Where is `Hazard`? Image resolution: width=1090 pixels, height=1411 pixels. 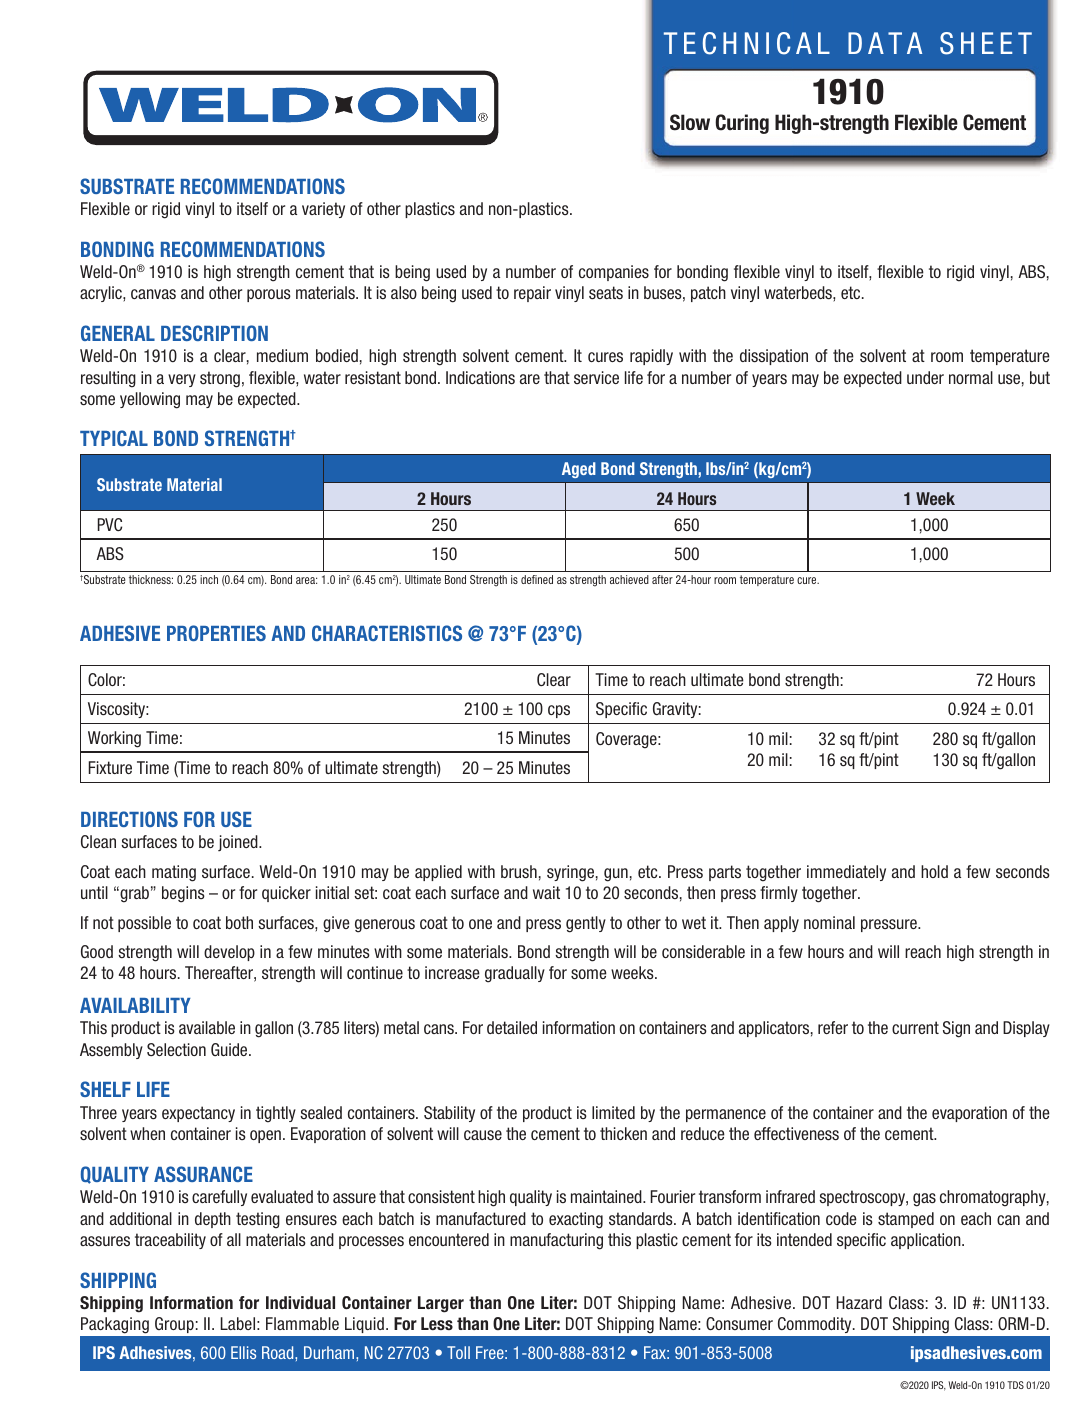
Hazard is located at coordinates (859, 1302).
